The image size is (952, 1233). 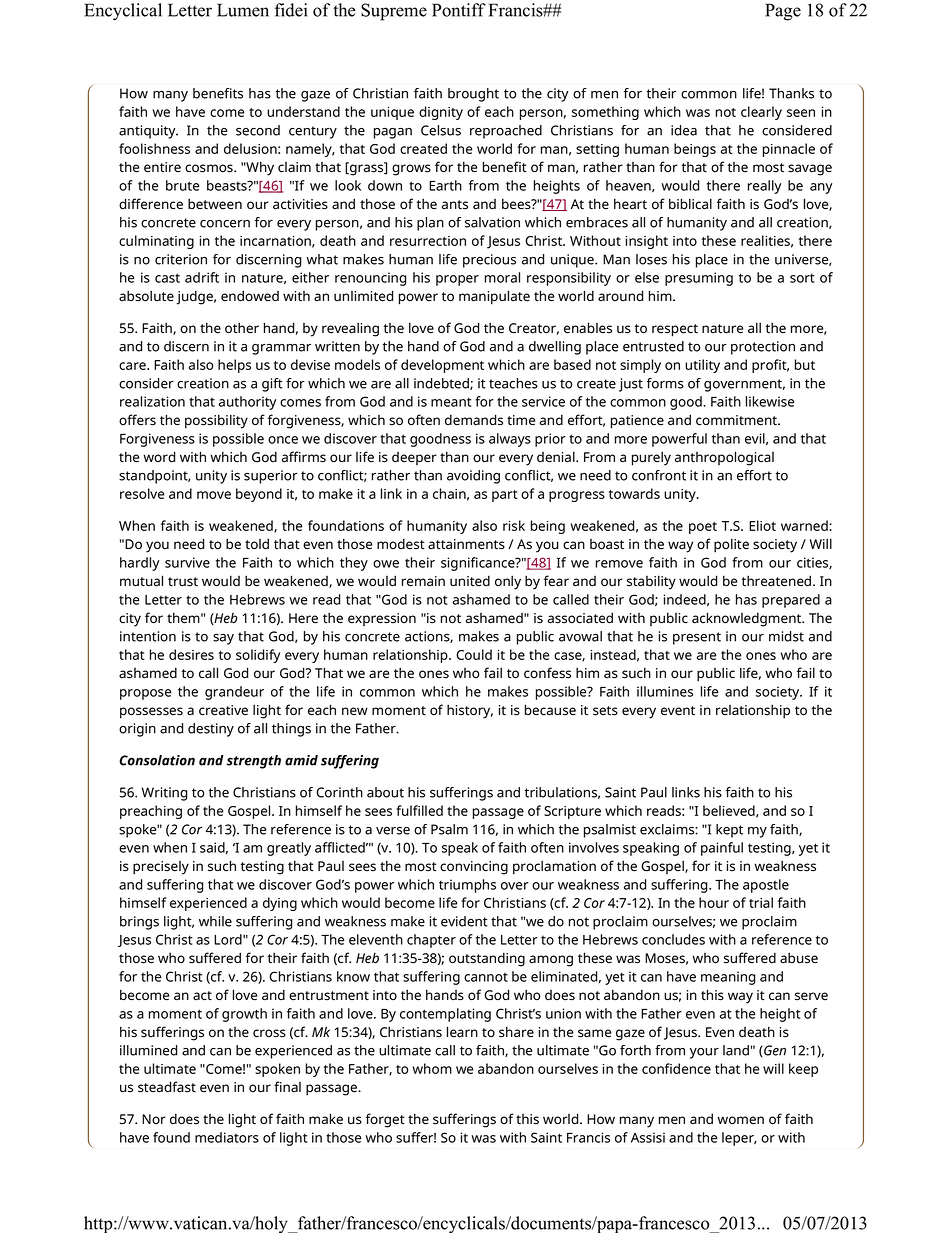 What do you see at coordinates (243, 10) in the image?
I see `Lumen` at bounding box center [243, 10].
